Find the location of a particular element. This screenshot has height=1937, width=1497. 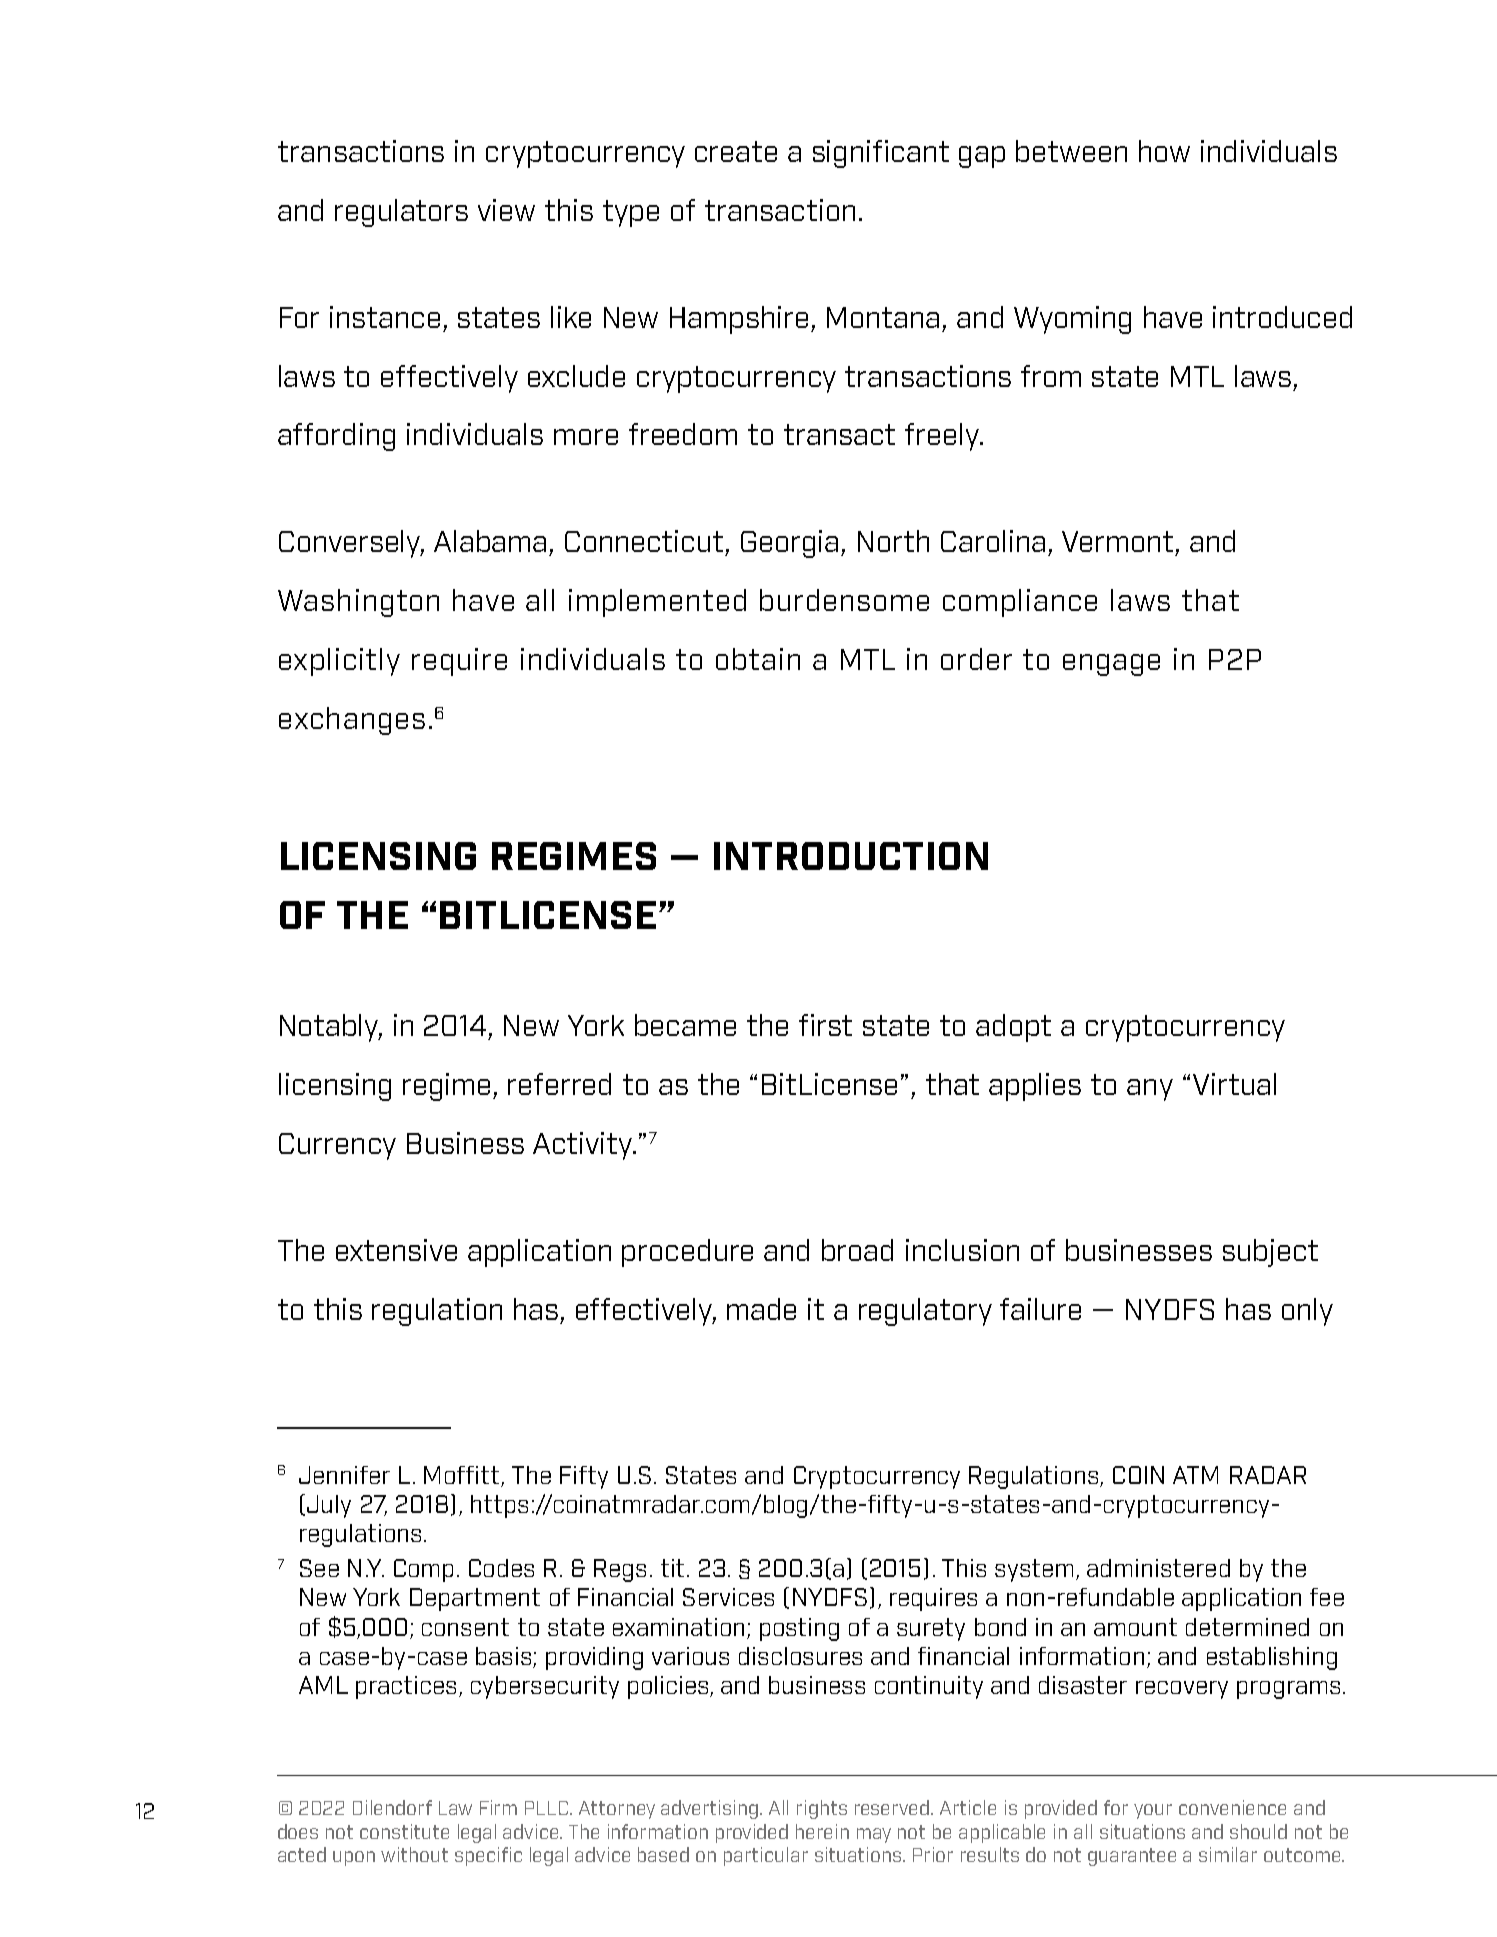

Moffitt is located at coordinates (461, 1475).
